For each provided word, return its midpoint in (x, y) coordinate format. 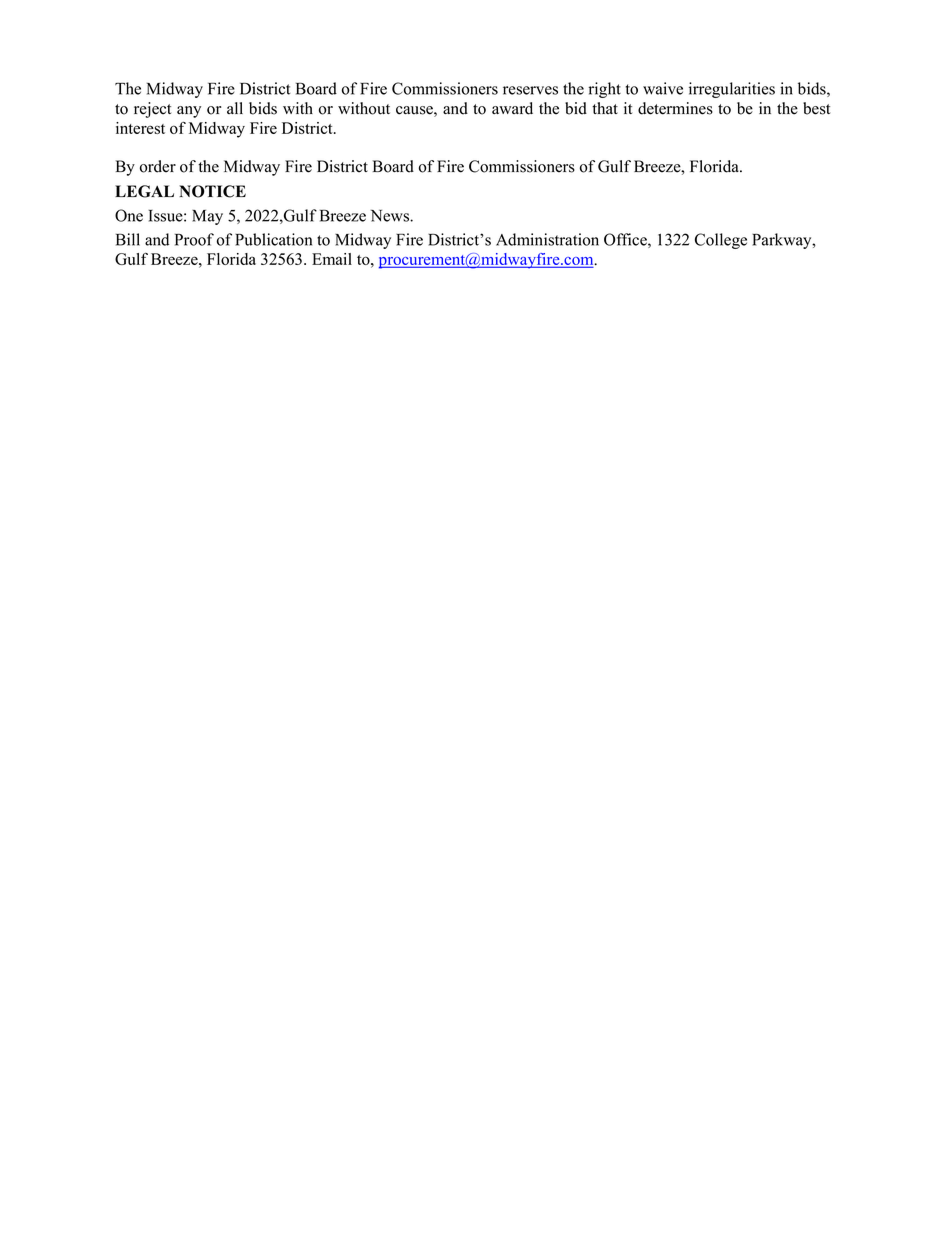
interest (140, 128)
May (207, 217)
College (721, 241)
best (816, 108)
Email (332, 259)
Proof (194, 239)
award (512, 108)
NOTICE (212, 191)
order (158, 166)
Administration (547, 239)
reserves (530, 90)
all (235, 108)
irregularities (732, 90)
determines (675, 108)
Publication (273, 239)
